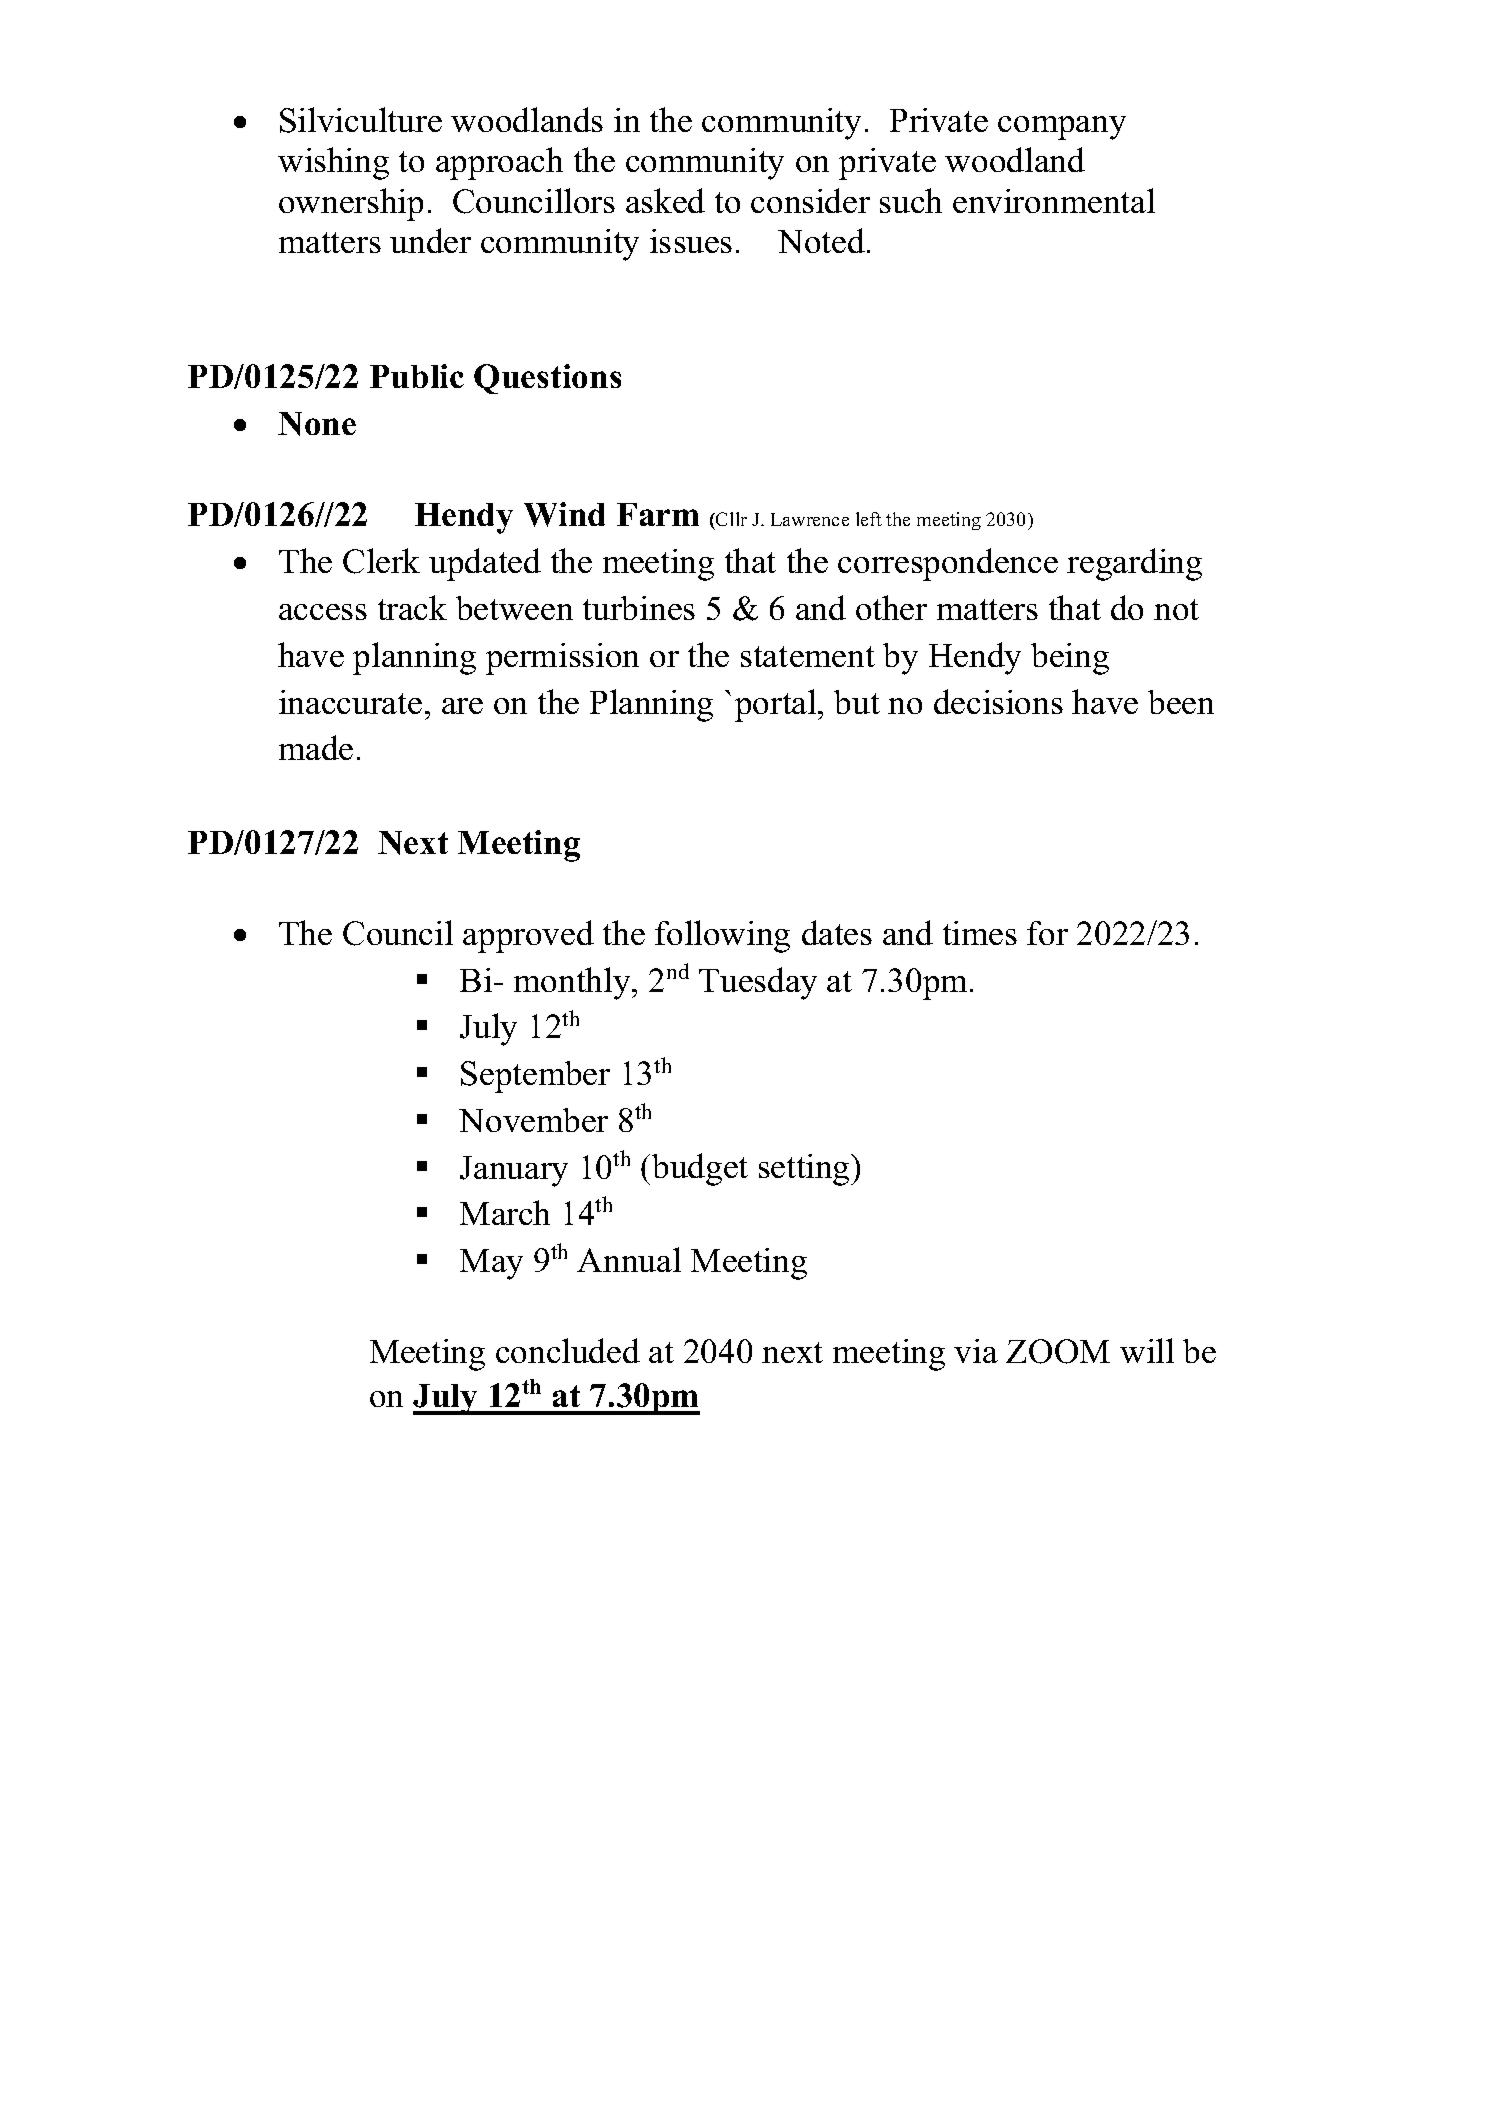 The width and height of the screenshot is (1500, 2123). I want to click on company, so click(1062, 128).
